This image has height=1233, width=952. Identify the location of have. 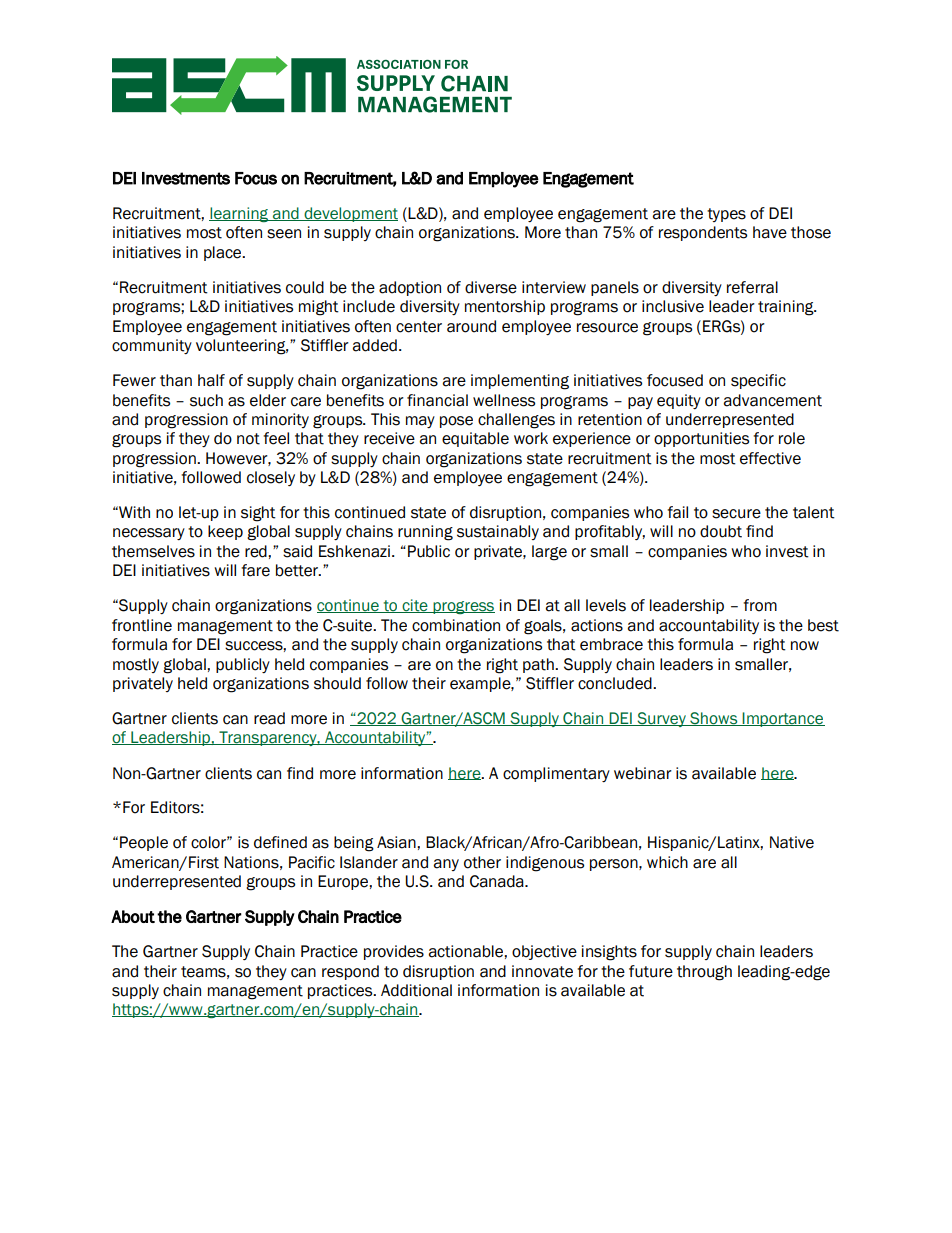
(770, 232).
